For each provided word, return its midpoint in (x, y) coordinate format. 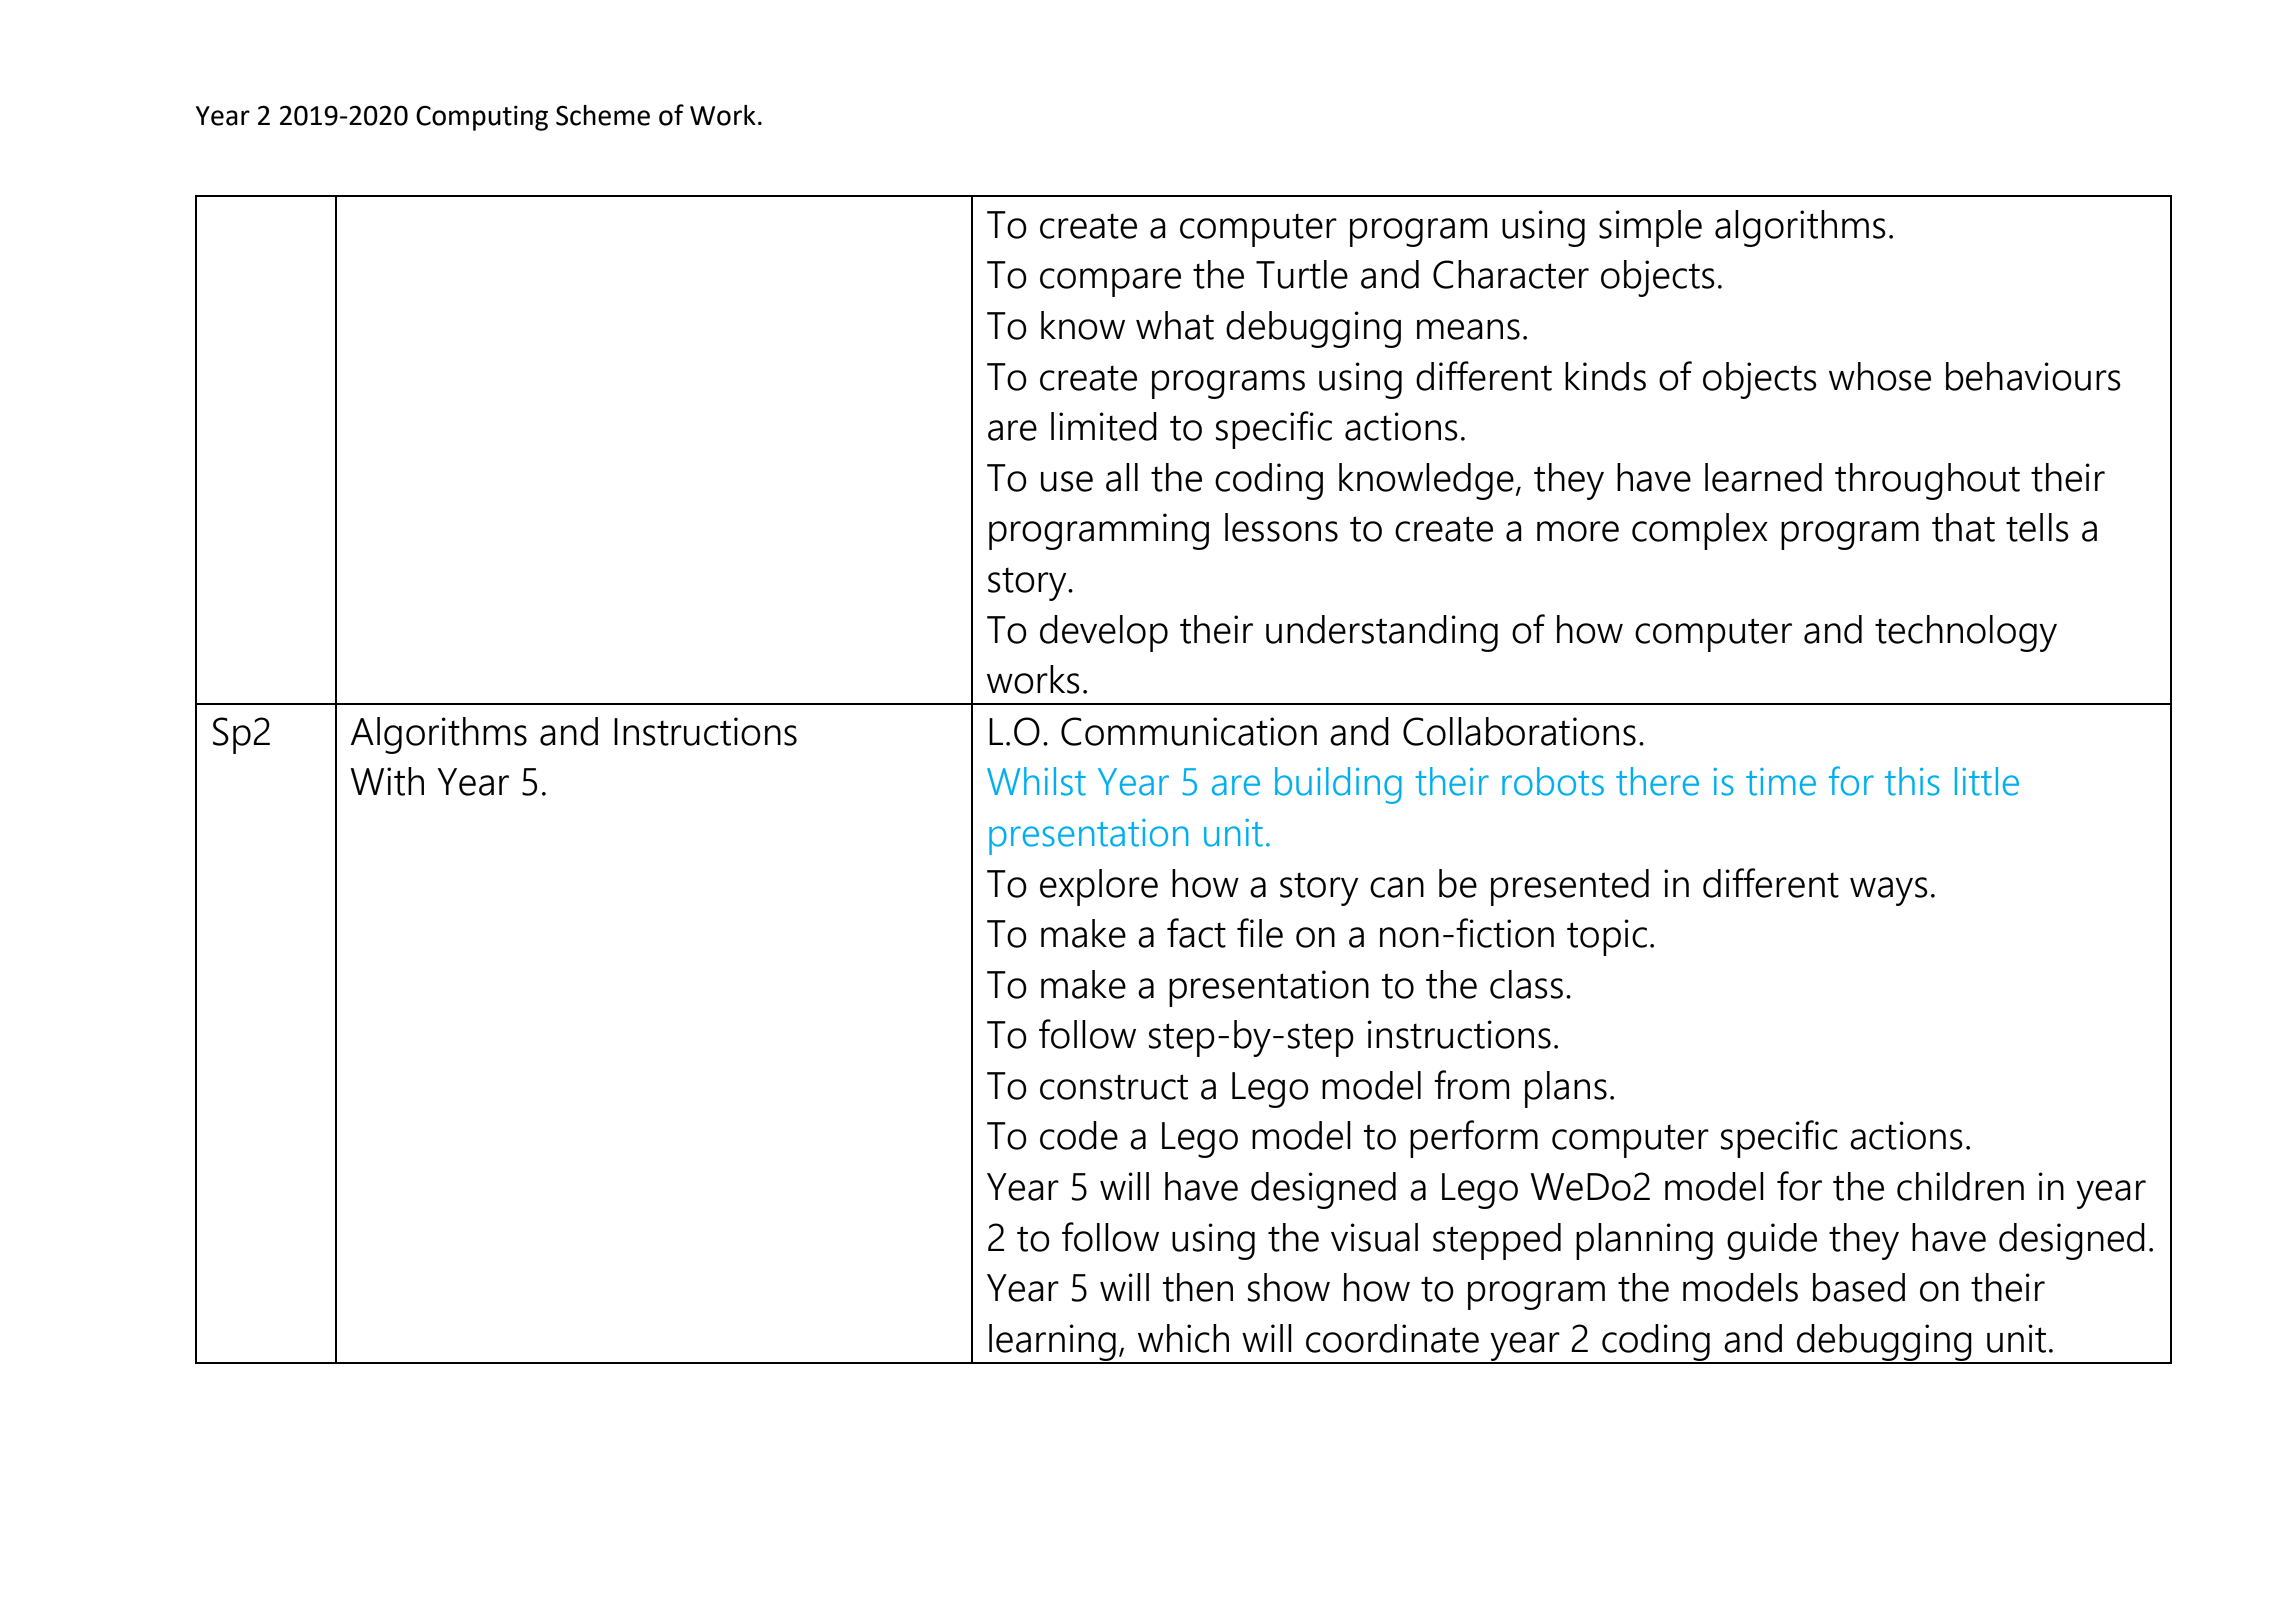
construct (1114, 1087)
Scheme (603, 115)
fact (1196, 933)
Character (1511, 274)
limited (1104, 426)
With (387, 781)
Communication (1189, 731)
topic (1607, 937)
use (1067, 481)
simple (1650, 228)
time (1781, 782)
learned (1763, 477)
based (1859, 1287)
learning (1052, 1343)
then (1198, 1287)
